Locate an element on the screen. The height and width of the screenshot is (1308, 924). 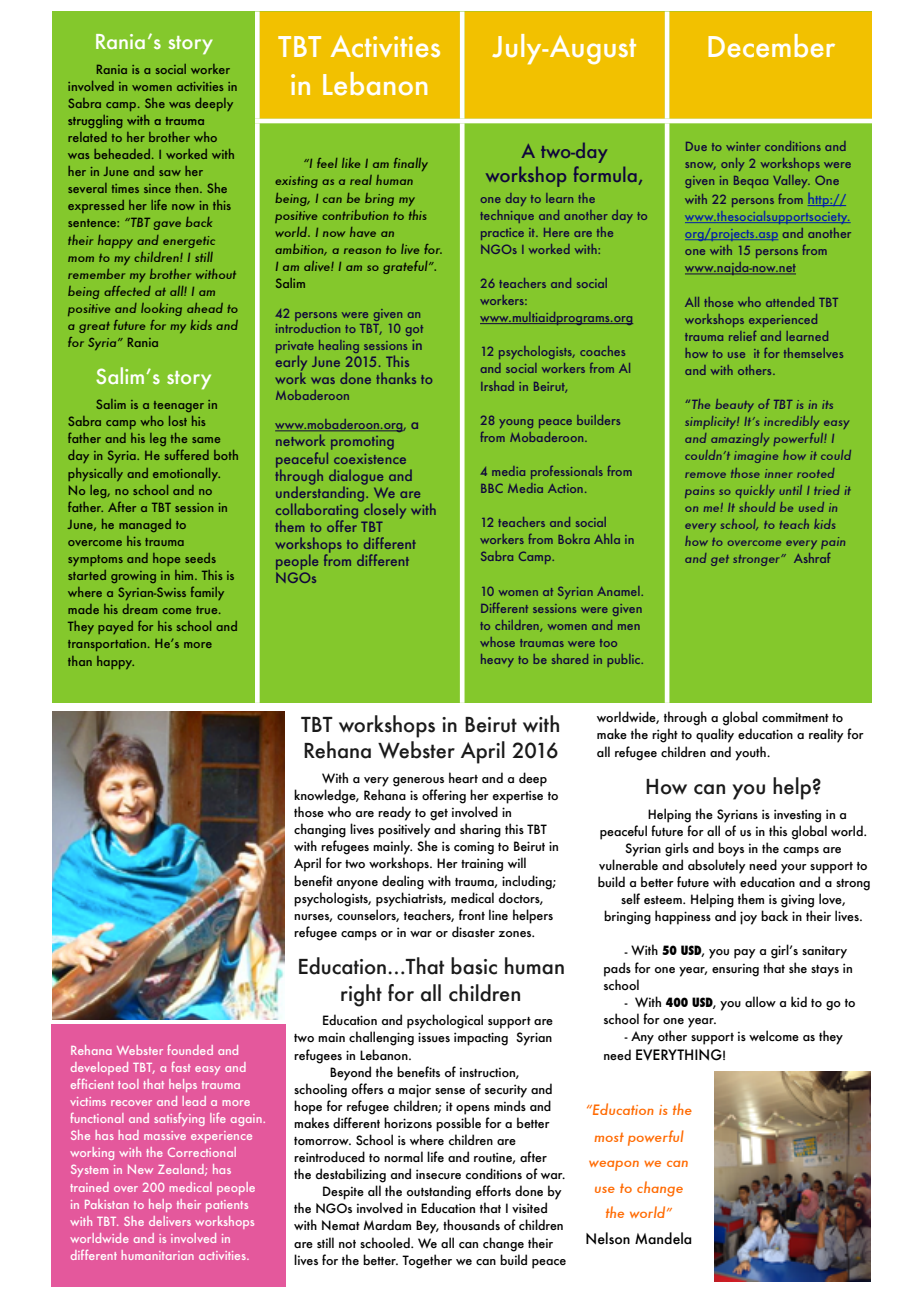
existing is located at coordinates (296, 182).
